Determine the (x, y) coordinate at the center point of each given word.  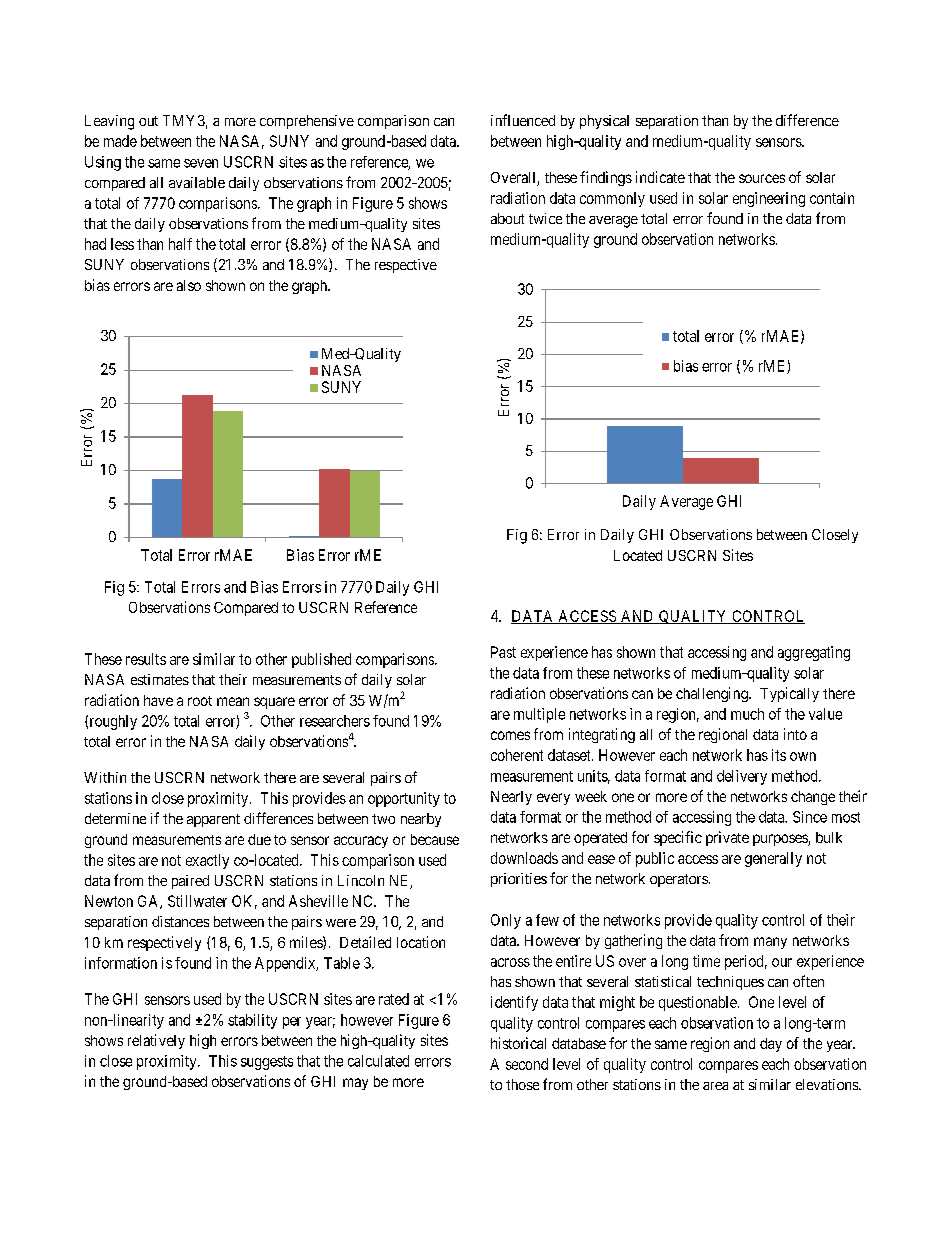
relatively (156, 1041)
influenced (523, 120)
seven (201, 163)
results (146, 659)
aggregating (814, 653)
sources (762, 178)
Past (503, 652)
